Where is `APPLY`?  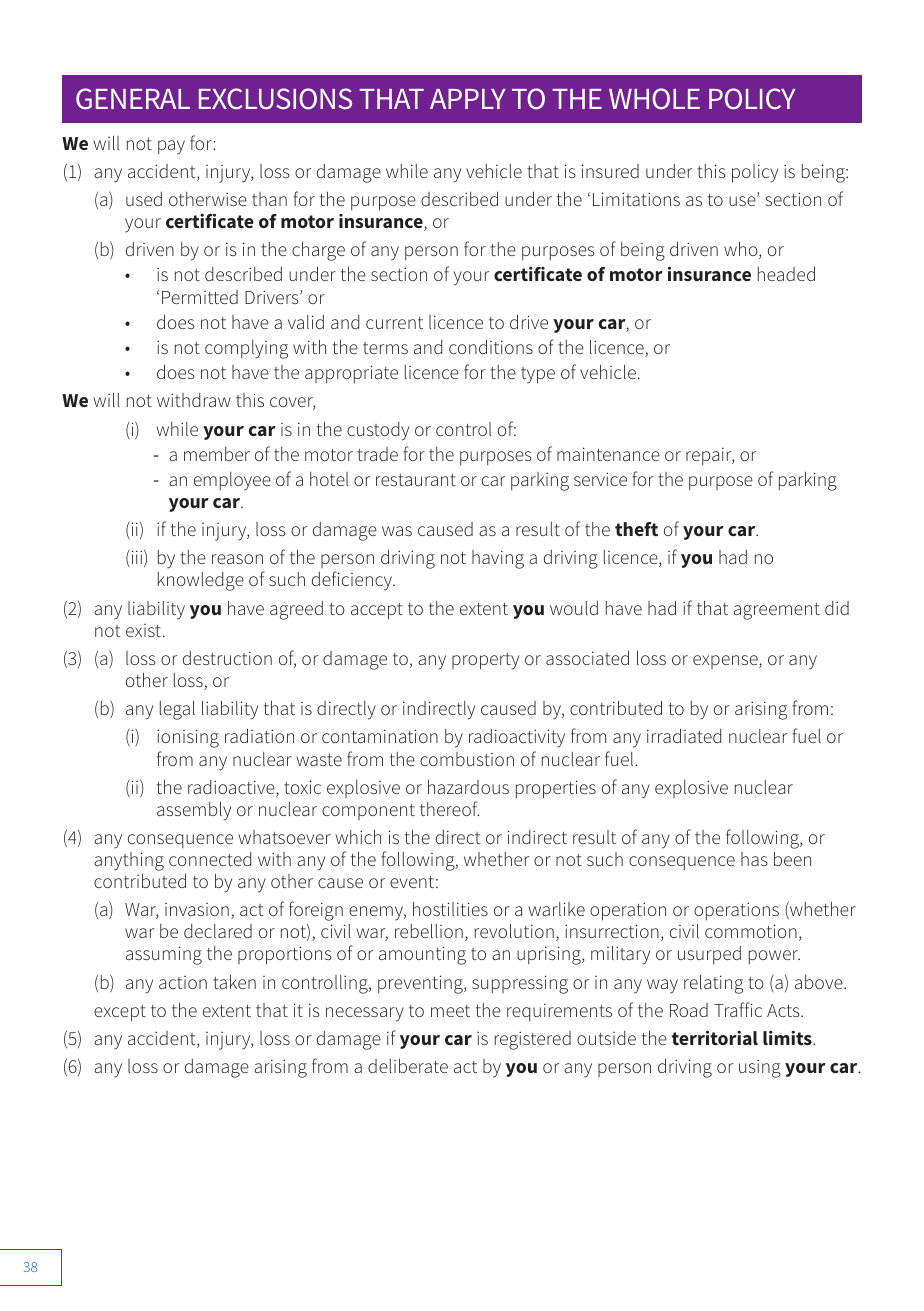 APPLY is located at coordinates (468, 99).
